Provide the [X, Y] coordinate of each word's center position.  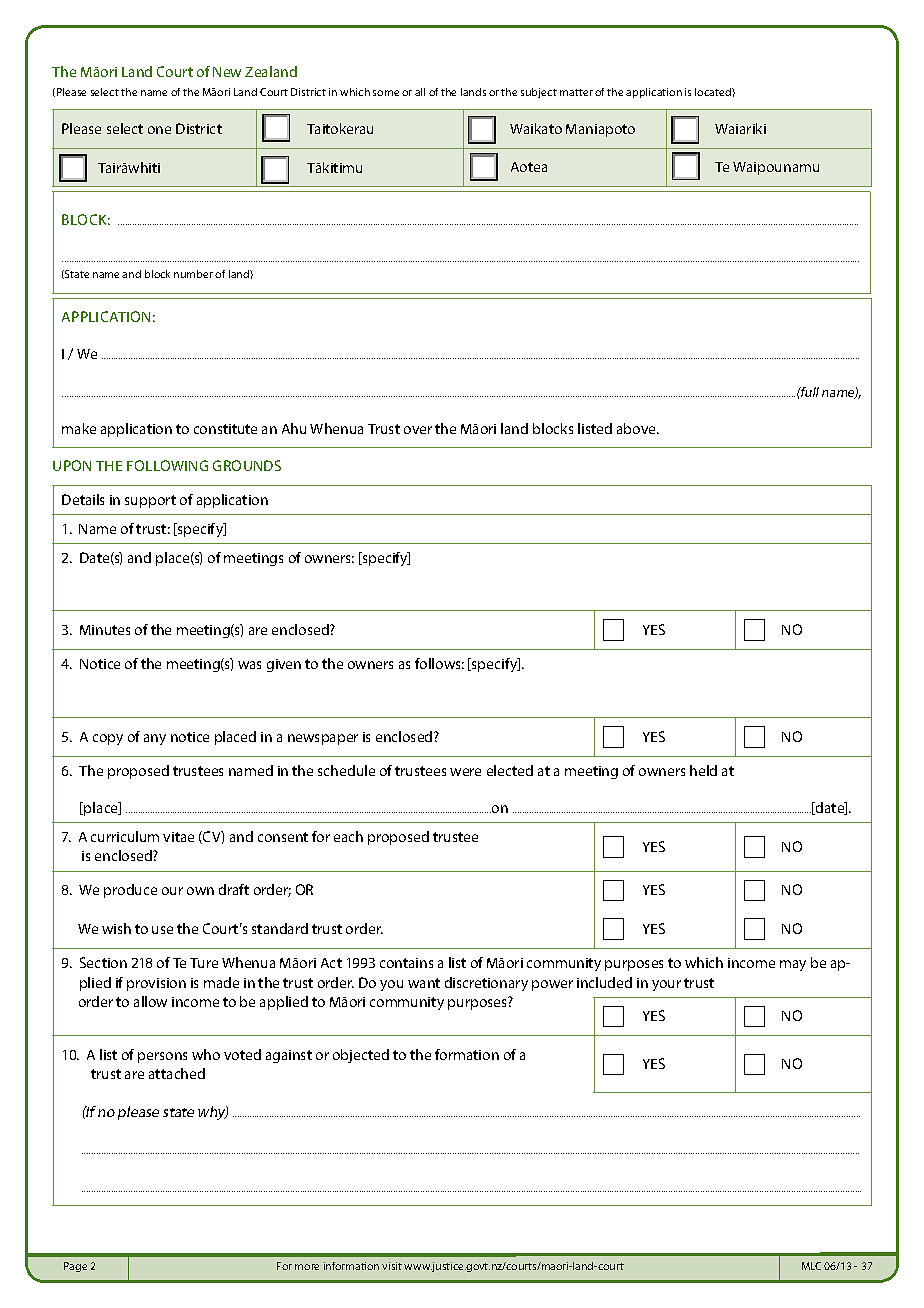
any [155, 739]
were [465, 772]
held [703, 770]
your [666, 985]
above [637, 428]
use [162, 930]
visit [392, 1266]
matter [576, 92]
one [159, 130]
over [418, 430]
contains [406, 963]
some [386, 93]
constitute [225, 429]
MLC [811, 1266]
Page [75, 1267]
